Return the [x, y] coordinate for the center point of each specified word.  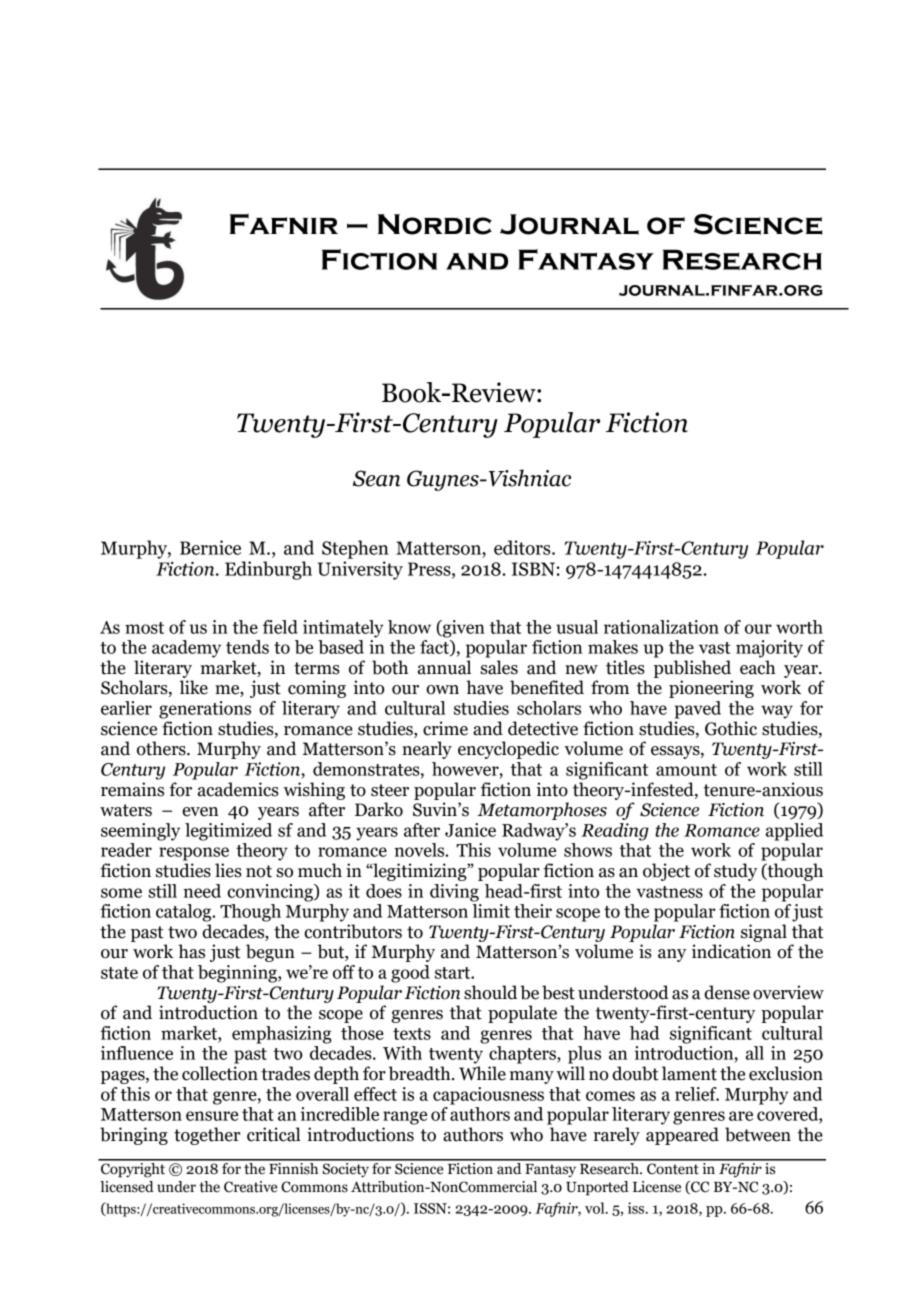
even [200, 812]
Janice [470, 830]
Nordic [435, 224]
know [409, 627]
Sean [376, 478]
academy [186, 649]
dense [727, 992]
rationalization [661, 627]
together [207, 1136]
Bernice [210, 547]
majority [769, 649]
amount [686, 770]
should [490, 992]
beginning [238, 974]
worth [799, 627]
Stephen [355, 549]
